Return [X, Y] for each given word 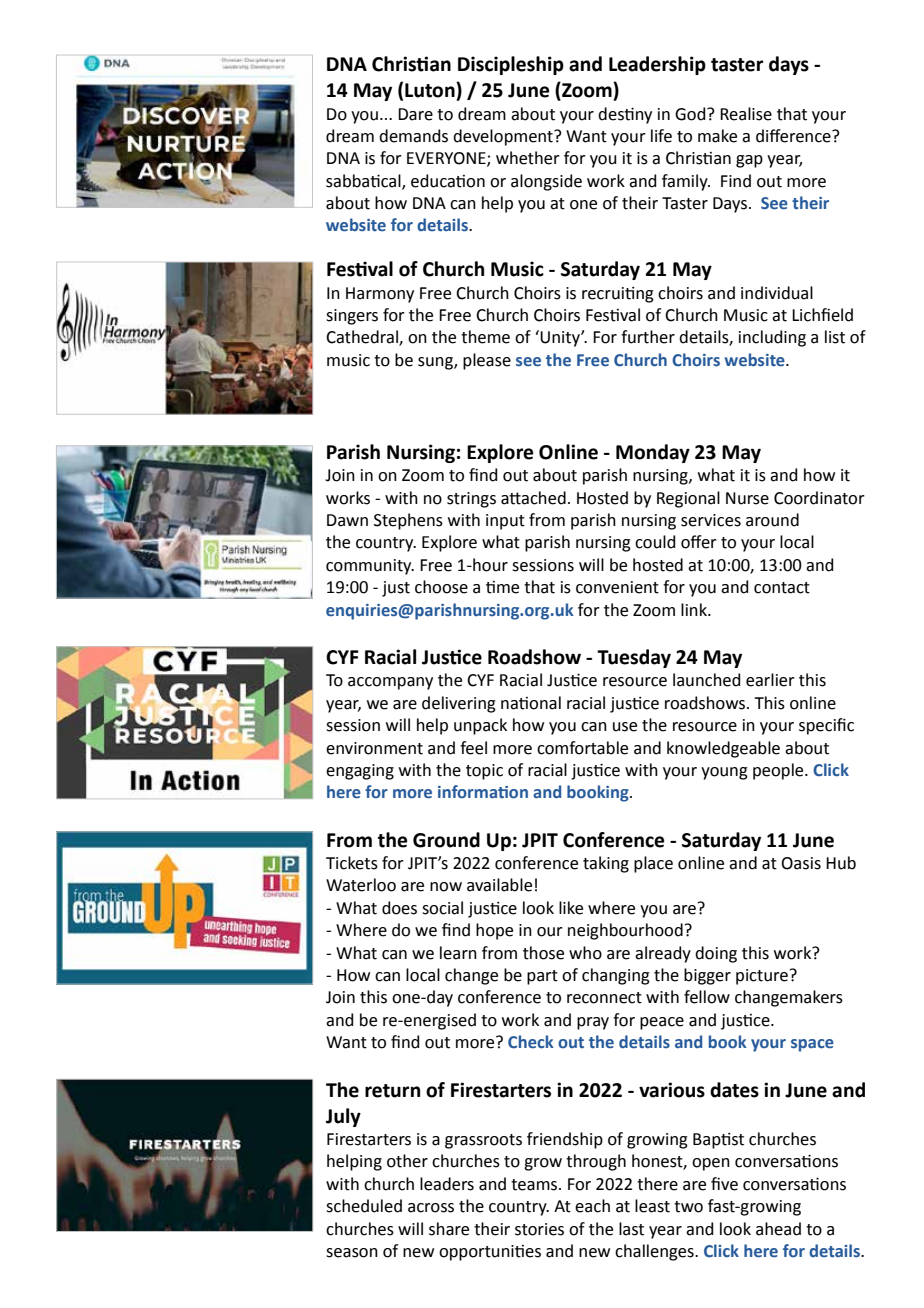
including [772, 338]
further [648, 337]
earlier [770, 680]
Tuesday [634, 658]
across [431, 1208]
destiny [625, 115]
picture [762, 977]
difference [794, 136]
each [592, 1206]
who [585, 953]
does [399, 908]
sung [436, 363]
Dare [415, 114]
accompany [390, 683]
